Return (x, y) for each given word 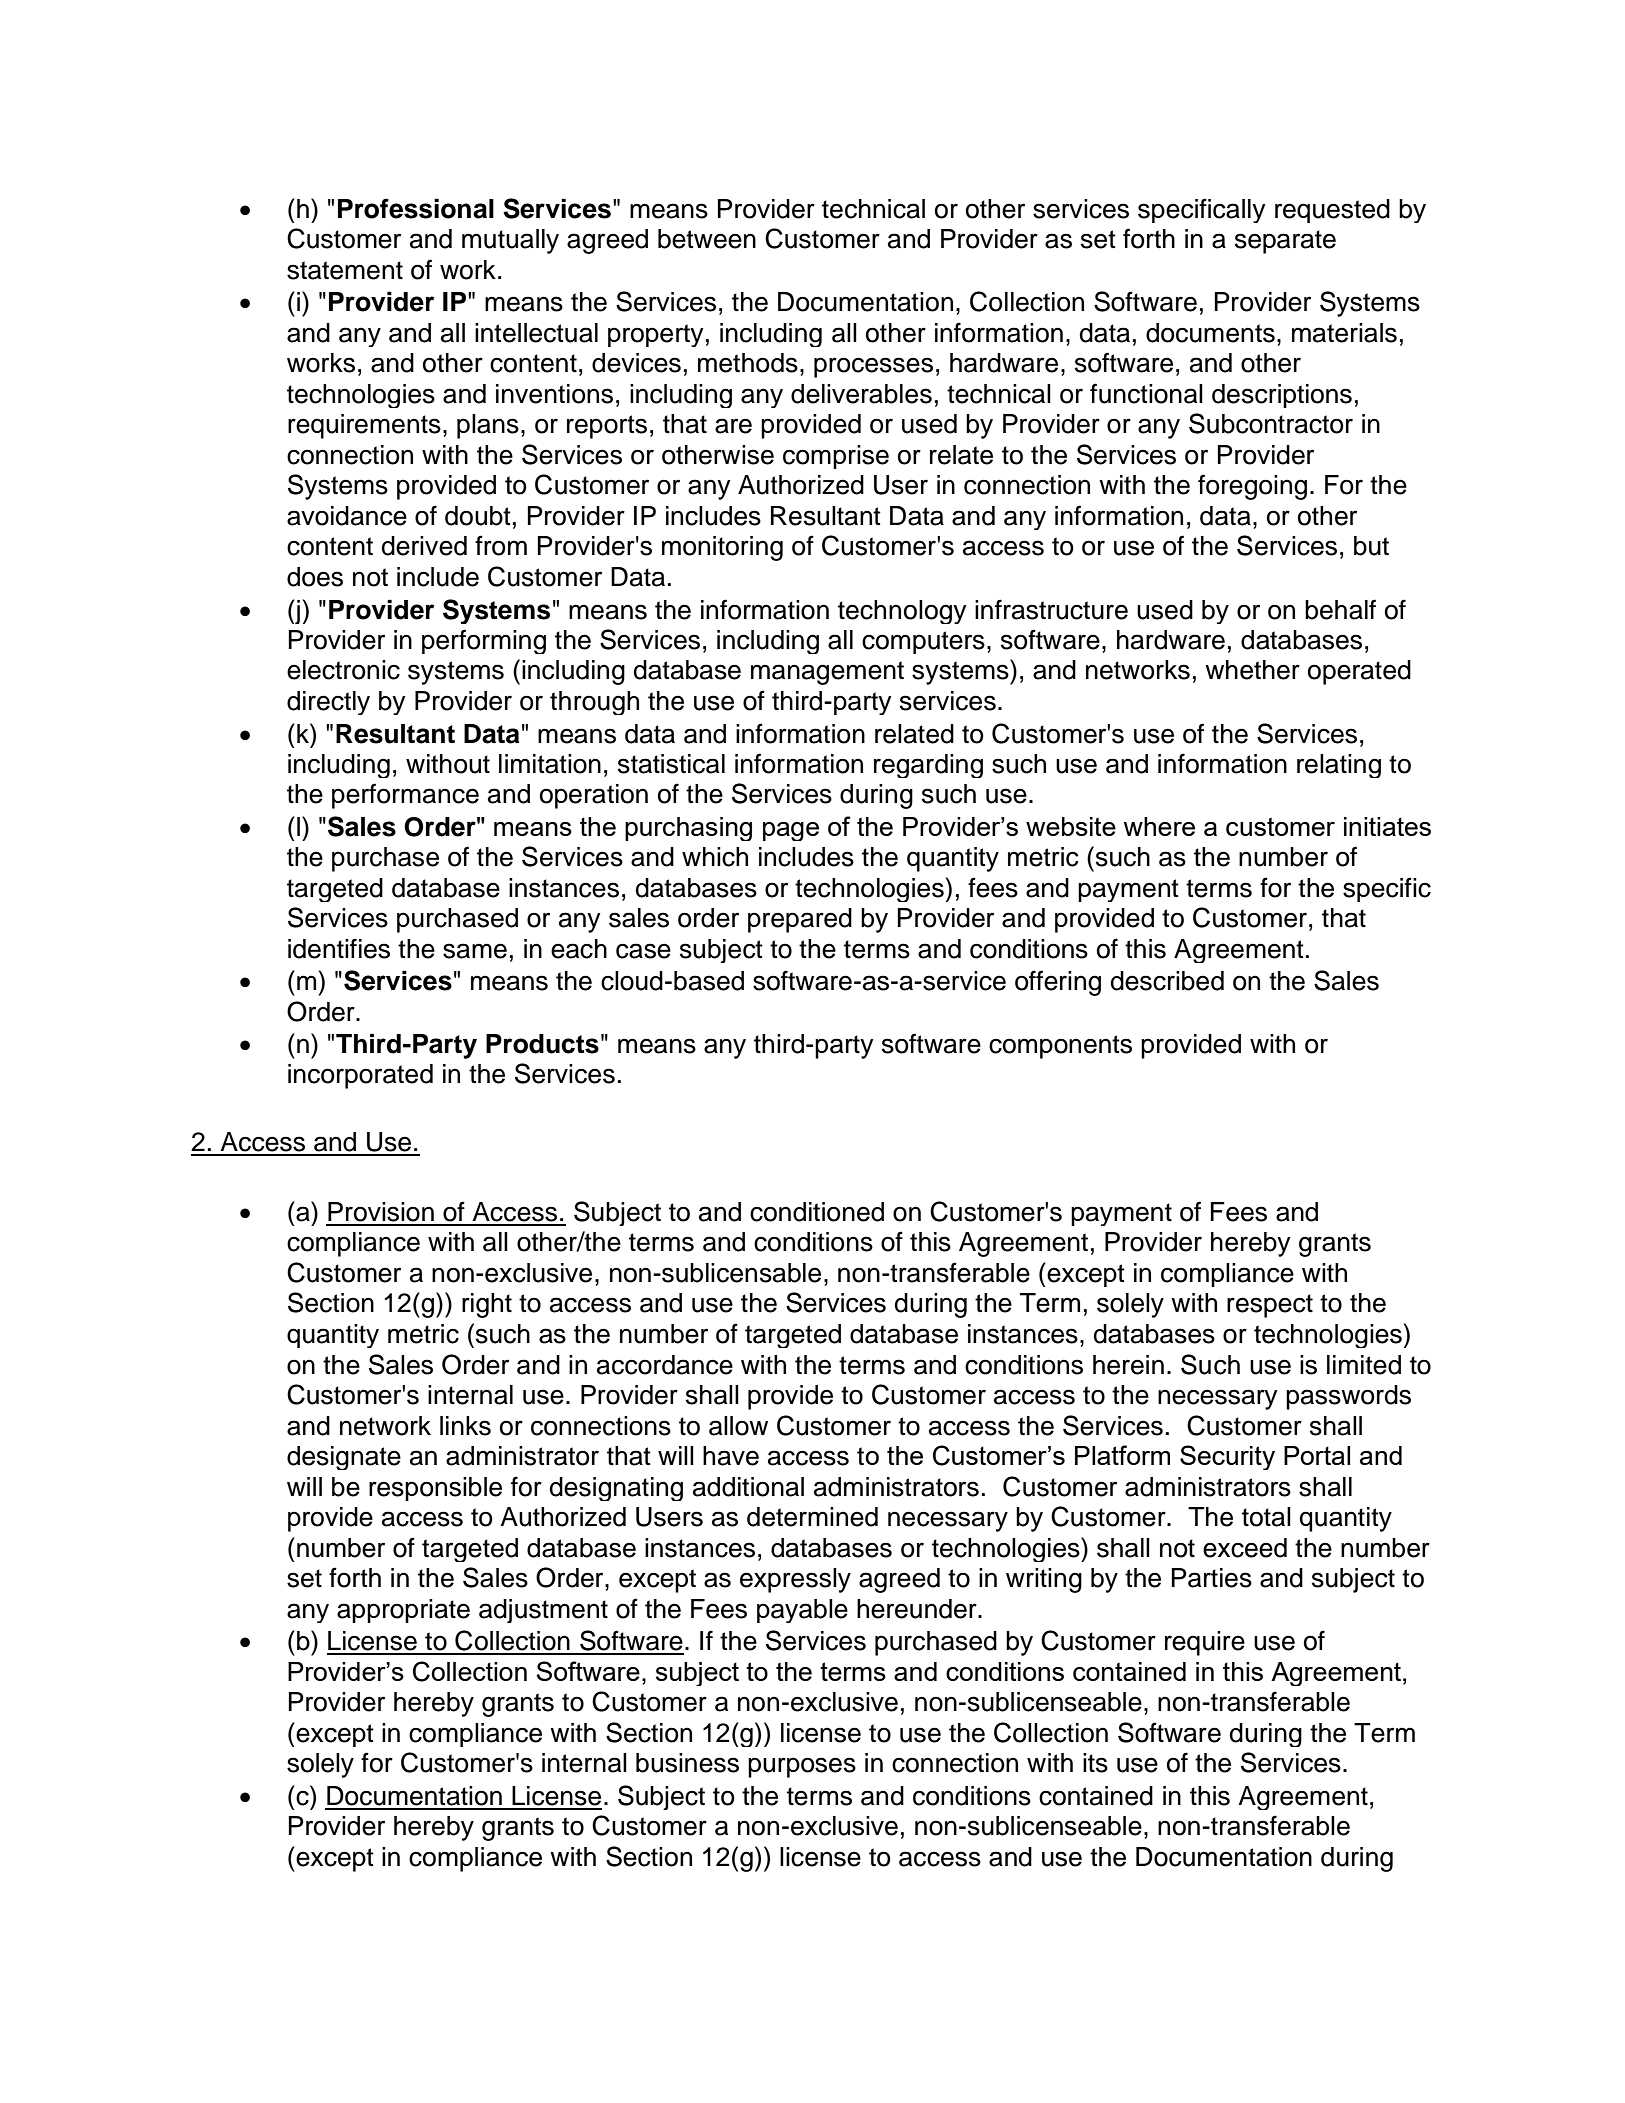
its (1095, 1763)
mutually (510, 241)
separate (1285, 242)
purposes (802, 1767)
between (707, 239)
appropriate (403, 1611)
